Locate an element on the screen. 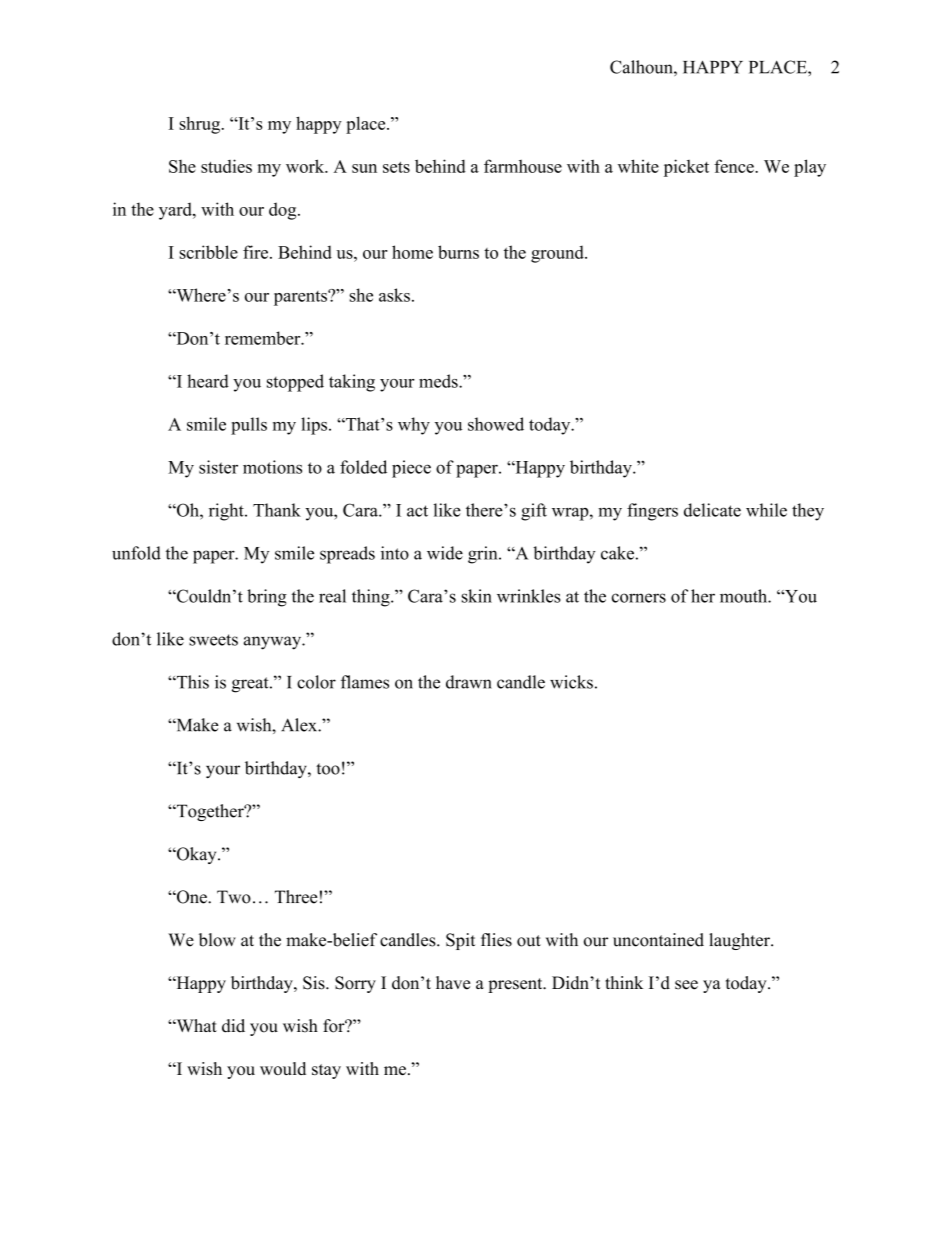 The image size is (952, 1233). would is located at coordinates (283, 1068).
